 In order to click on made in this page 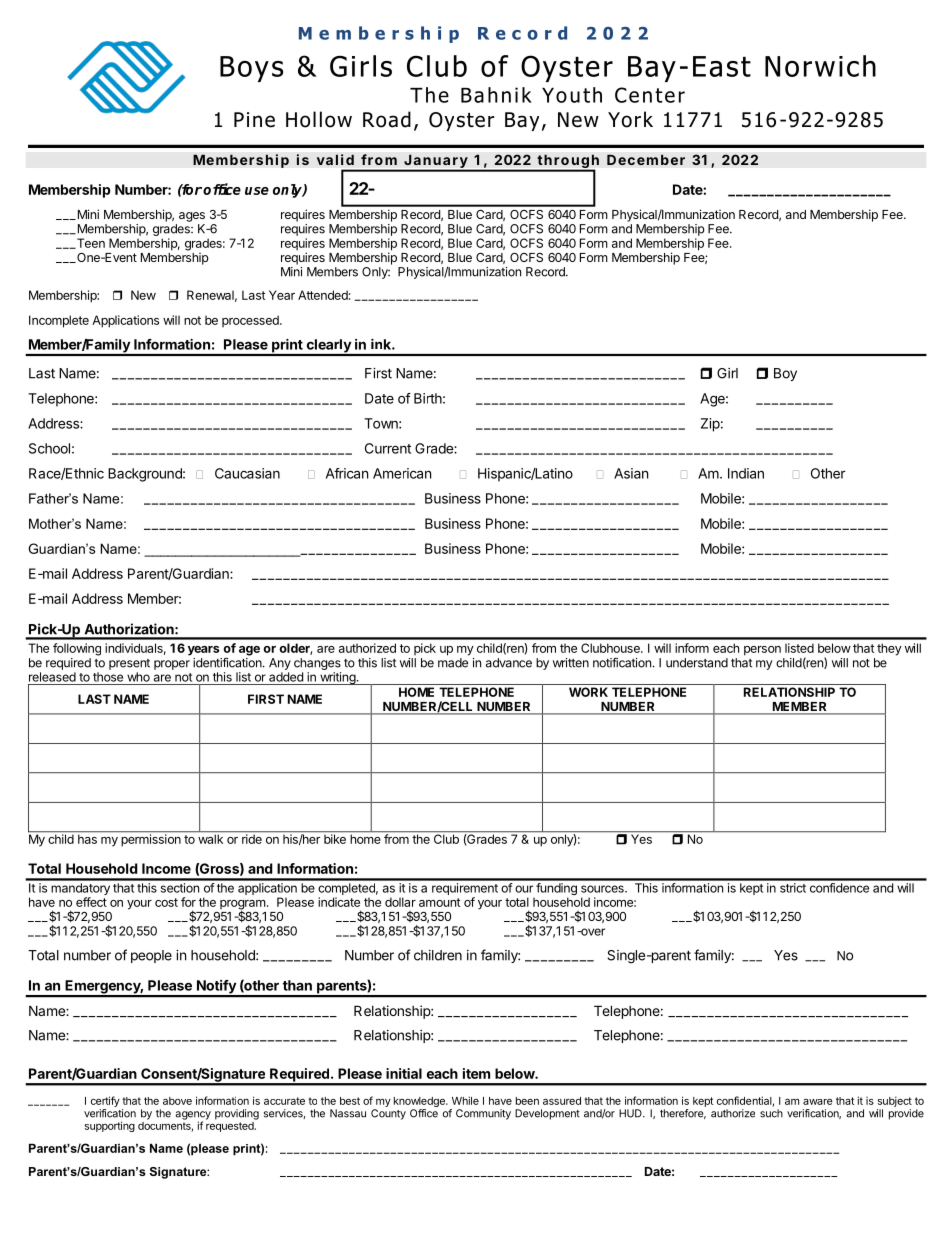, I will do `click(453, 663)`.
